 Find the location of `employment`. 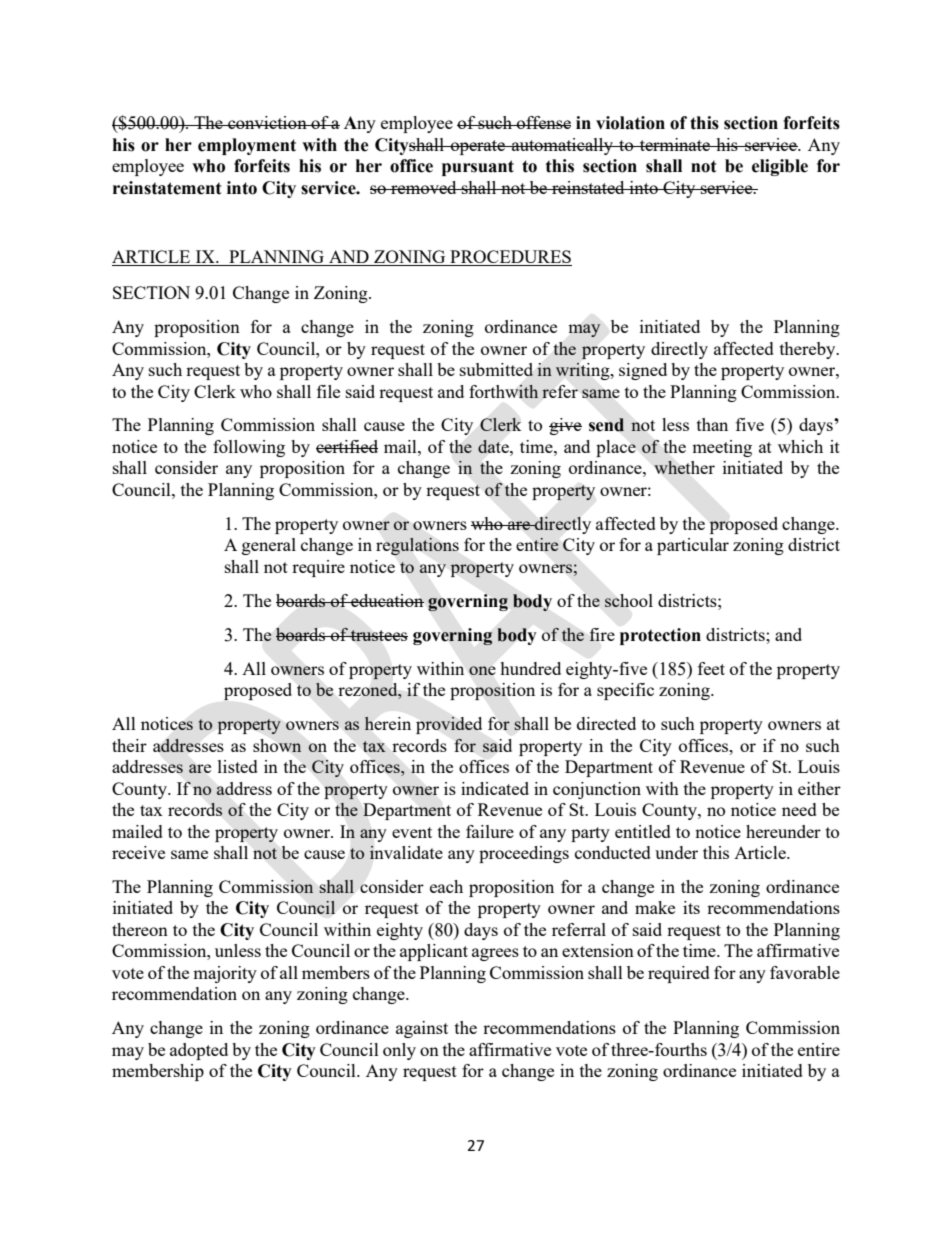

employment is located at coordinates (247, 146).
